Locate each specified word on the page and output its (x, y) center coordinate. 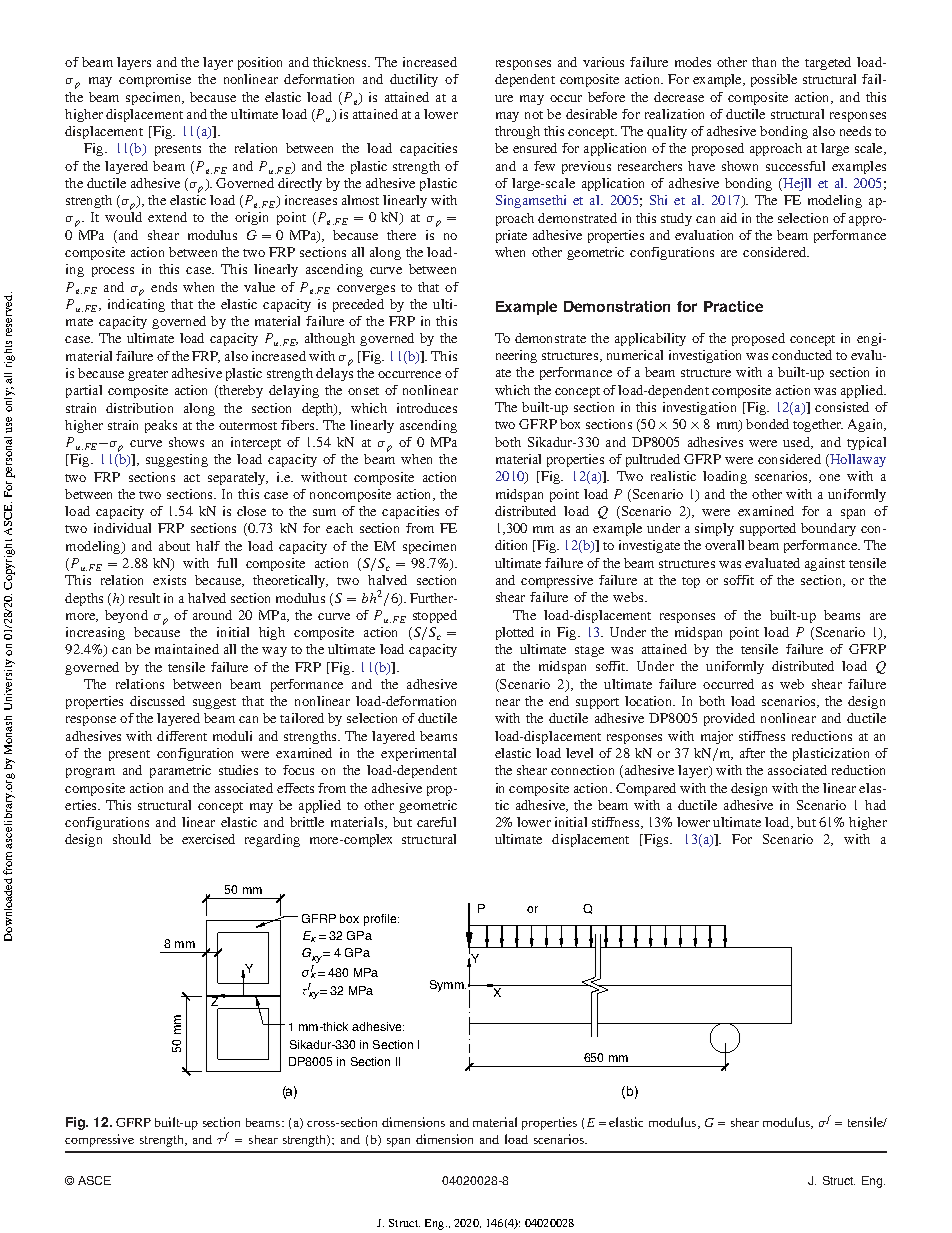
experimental (418, 754)
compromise (155, 80)
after (752, 753)
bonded (767, 424)
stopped (435, 616)
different (182, 736)
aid (729, 218)
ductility (414, 80)
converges (366, 290)
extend (167, 217)
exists (169, 580)
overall (724, 545)
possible (774, 80)
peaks (161, 426)
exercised (208, 839)
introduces (427, 408)
